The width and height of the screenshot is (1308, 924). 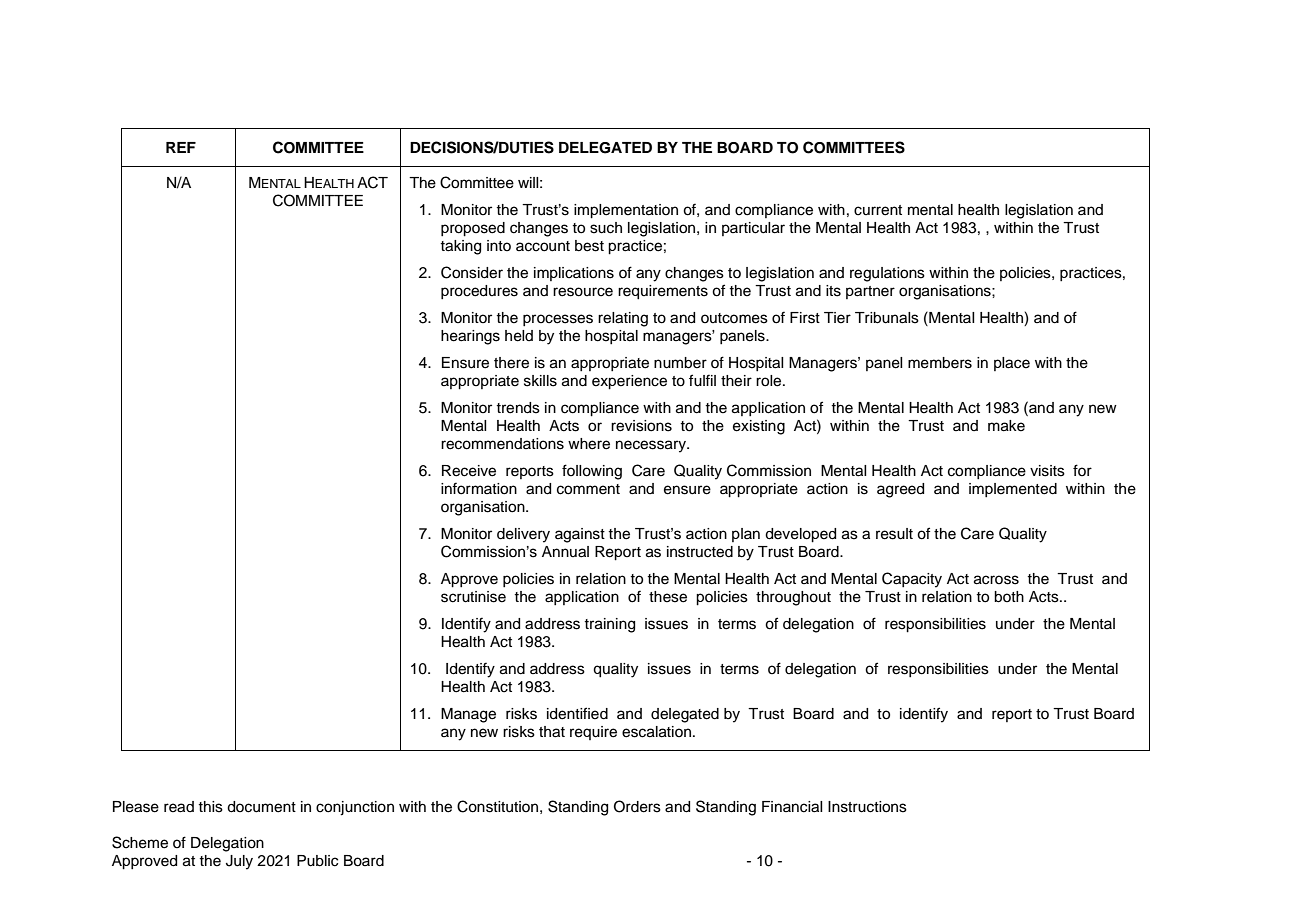 I want to click on comment, so click(x=588, y=489).
